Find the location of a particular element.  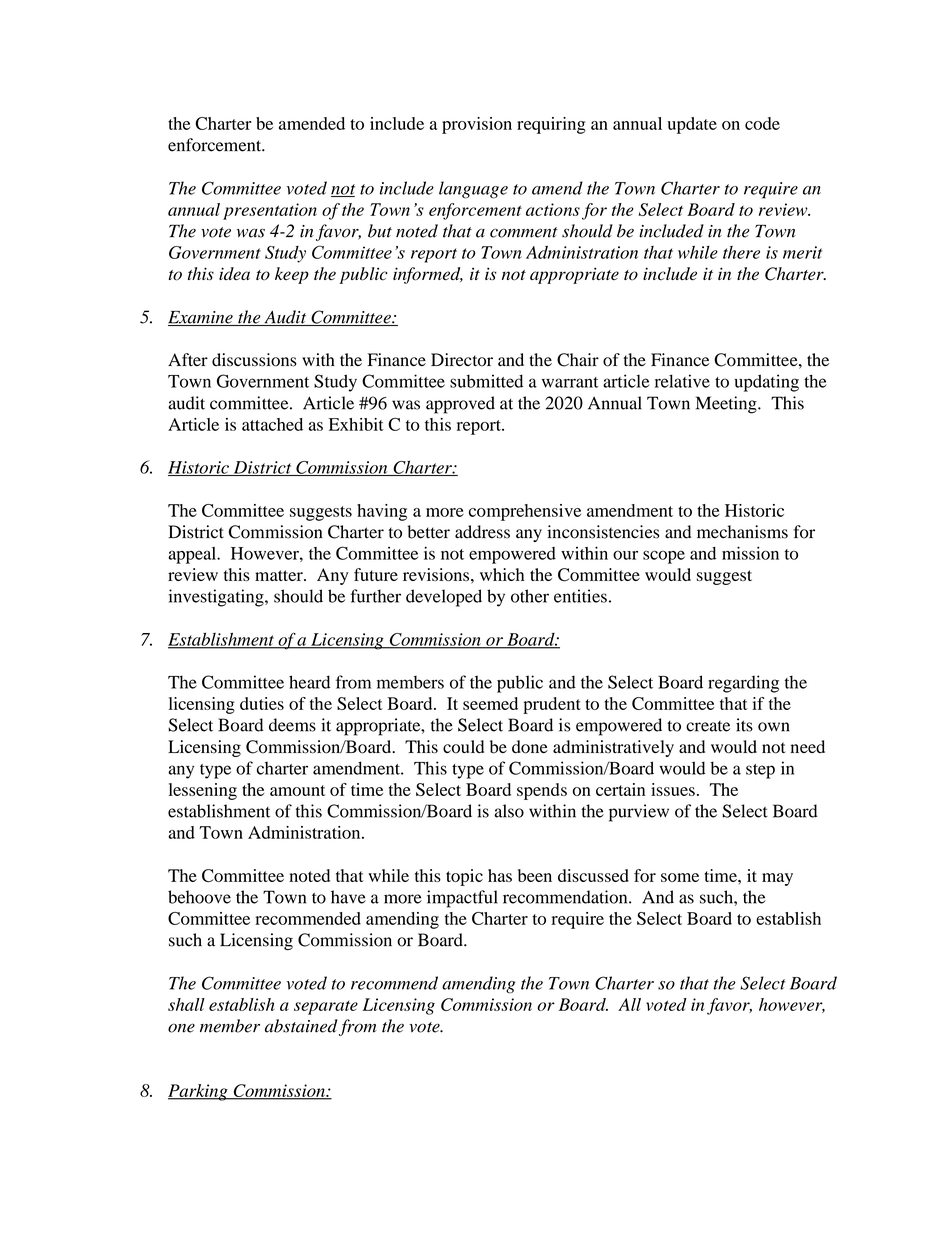

attached is located at coordinates (272, 424).
